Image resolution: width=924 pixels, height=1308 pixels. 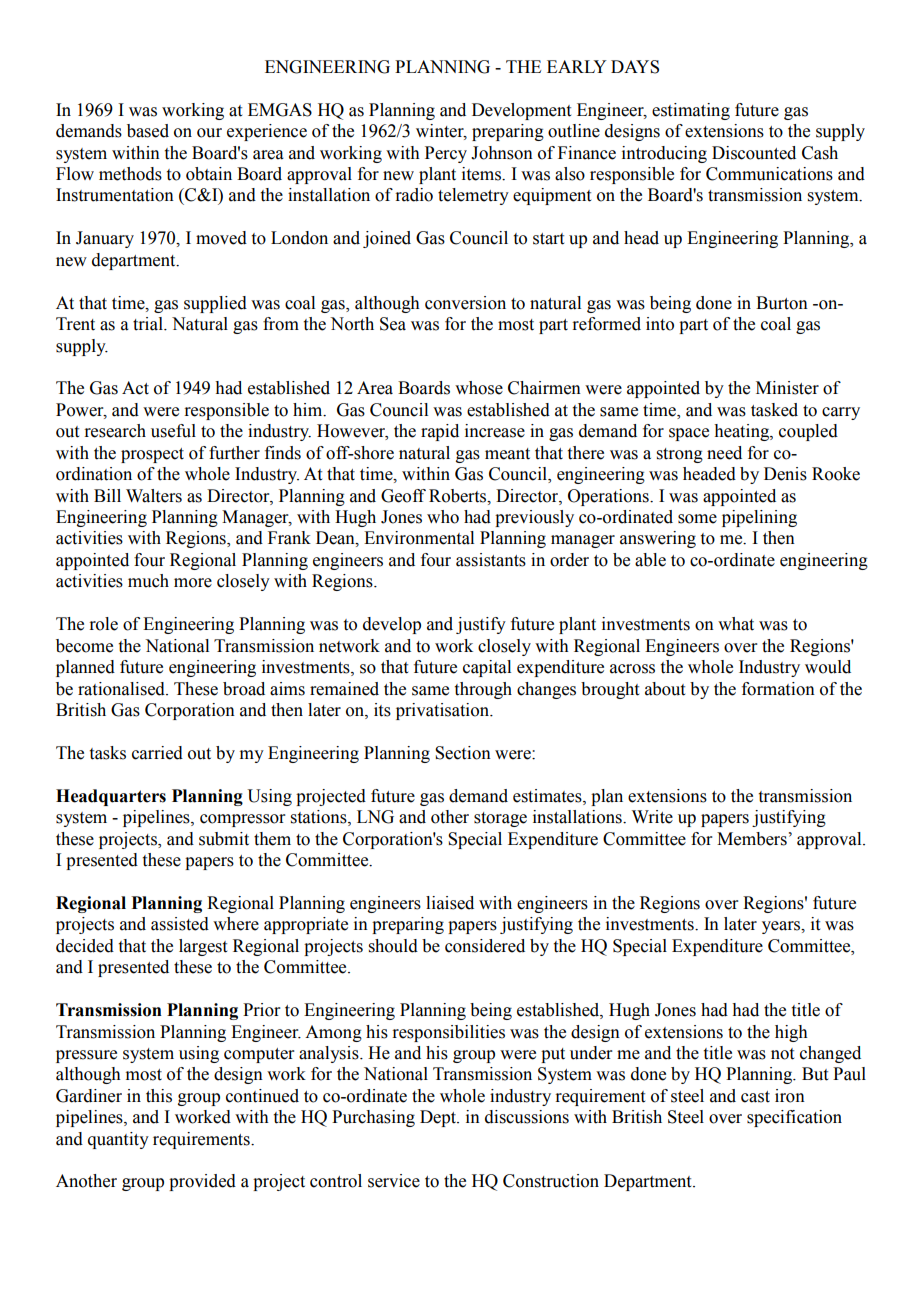 What do you see at coordinates (152, 455) in the screenshot?
I see `prospect` at bounding box center [152, 455].
